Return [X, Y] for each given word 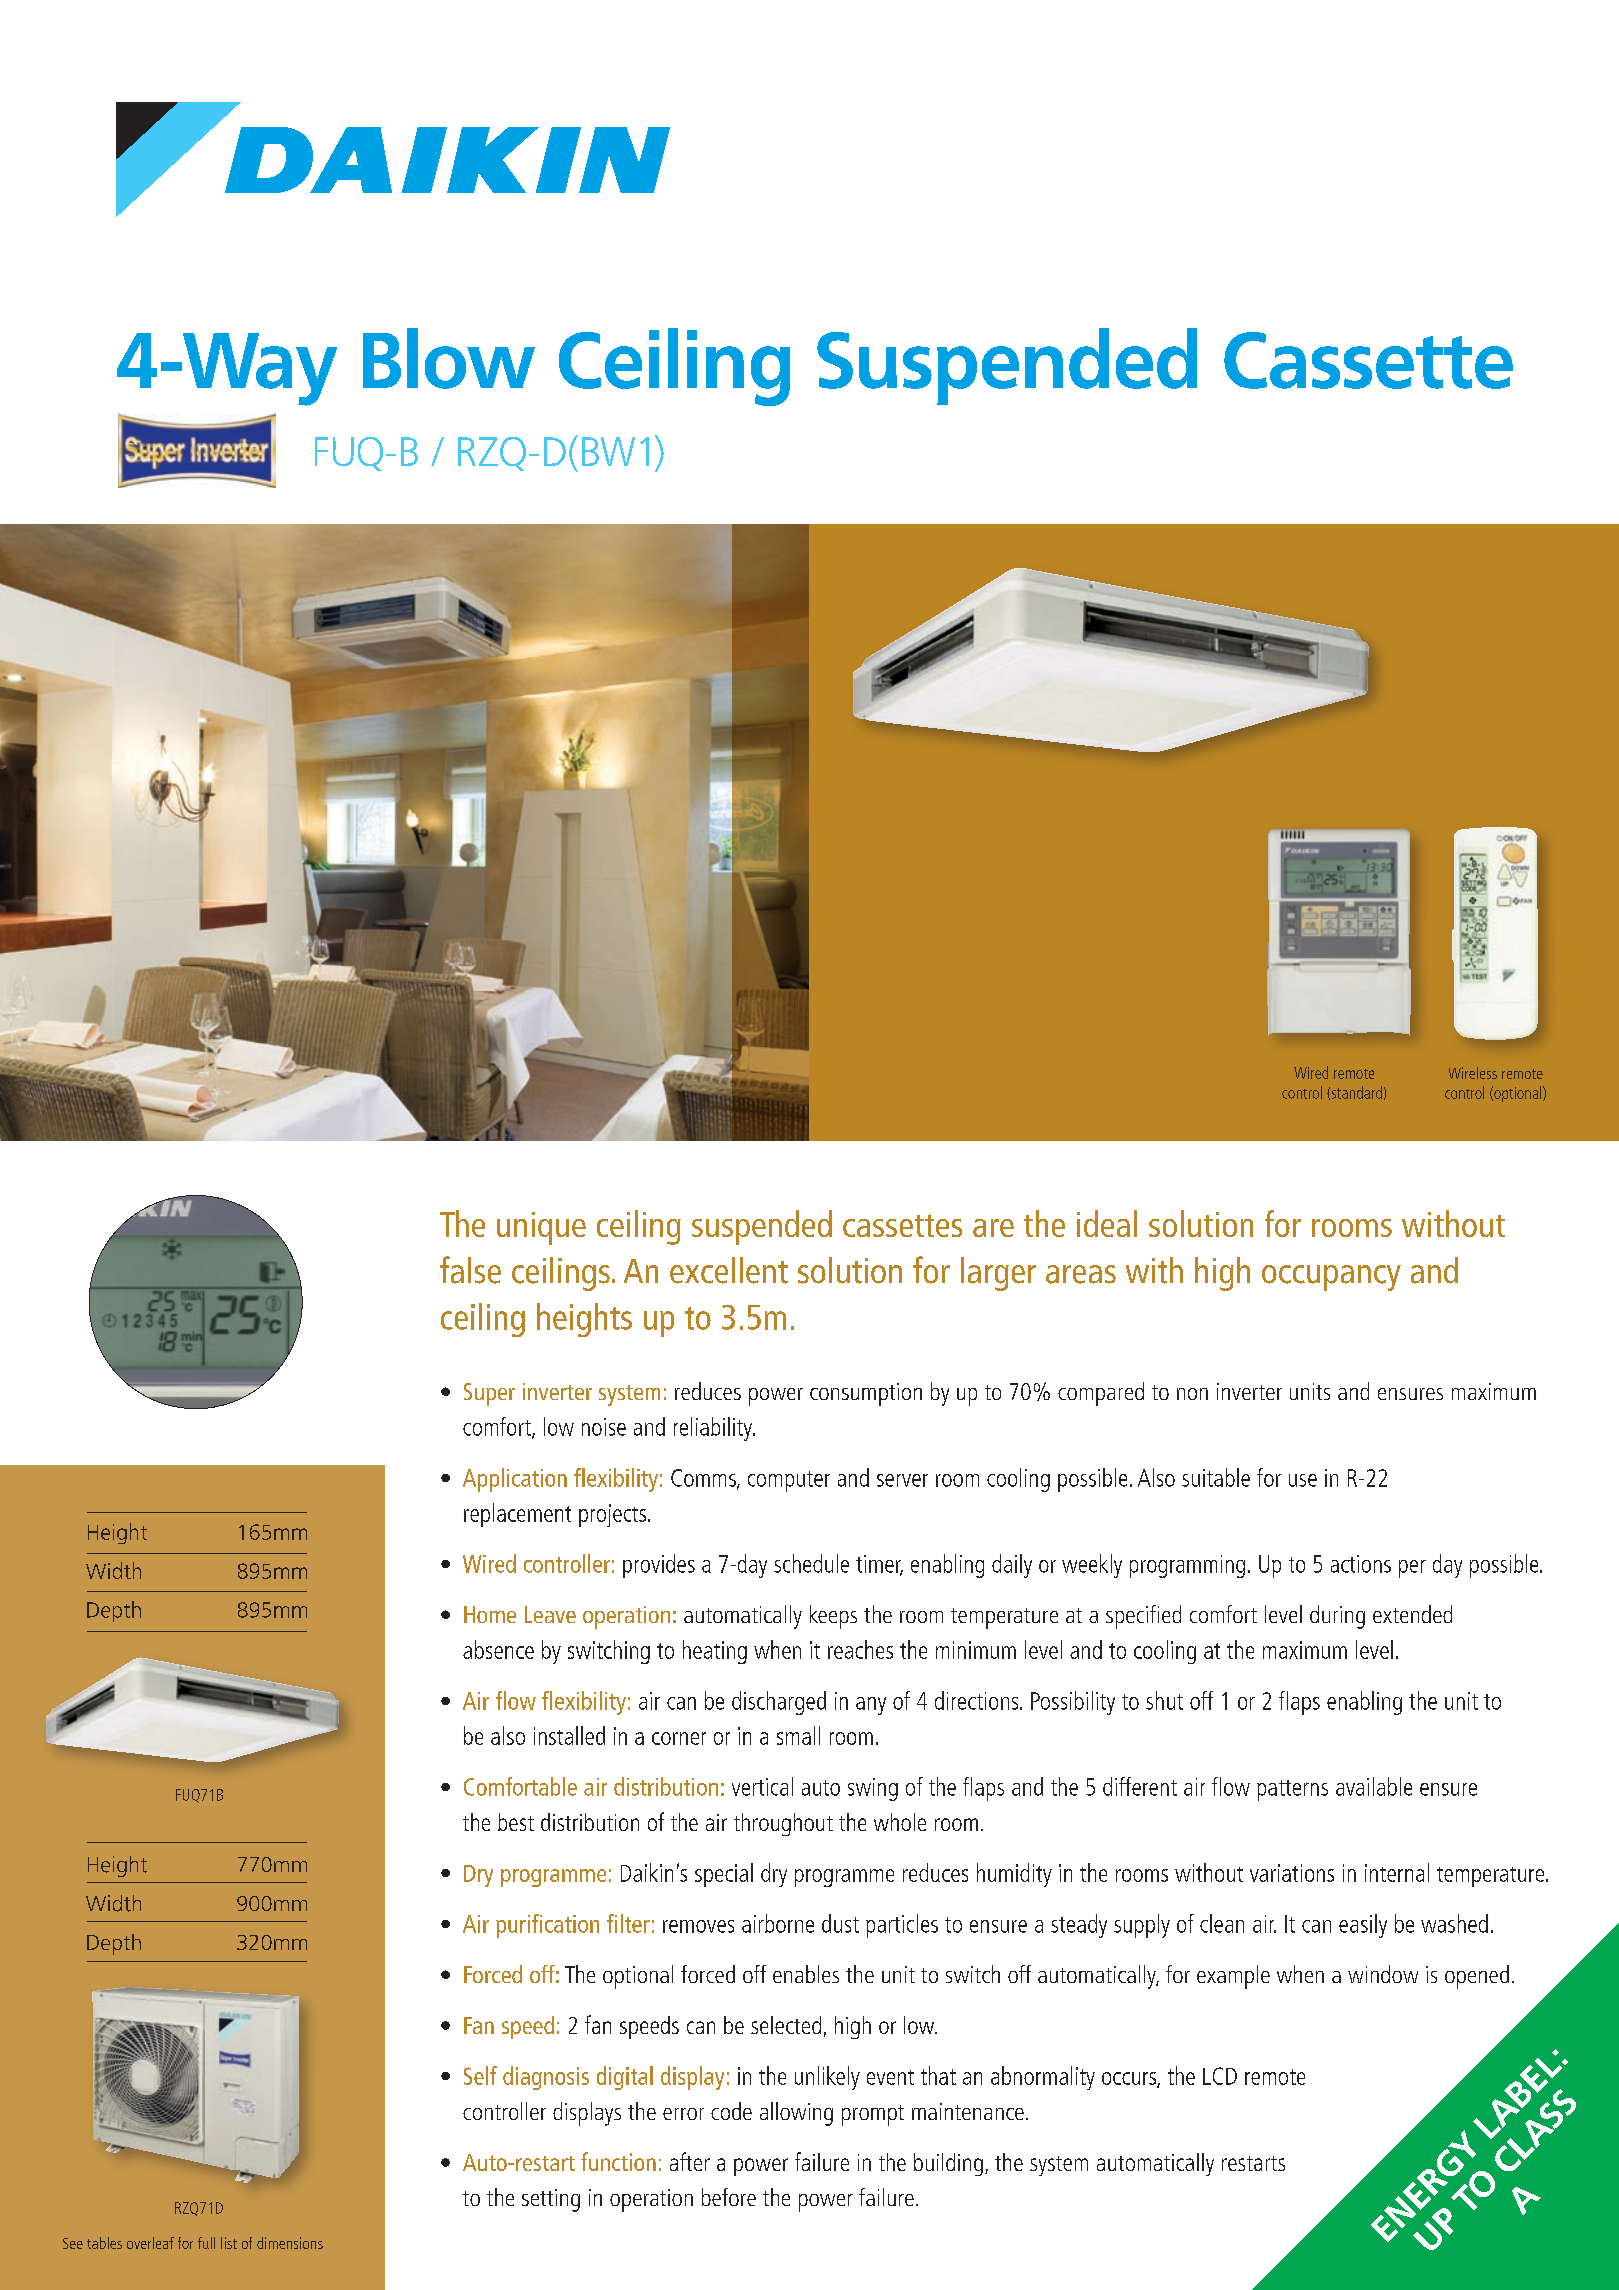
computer [789, 1481]
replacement [517, 1515]
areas [1081, 1274]
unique [541, 1228]
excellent [729, 1270]
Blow [449, 358]
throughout [783, 1824]
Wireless [1473, 1073]
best [516, 1822]
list [229, 2243]
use [1303, 1480]
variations [1292, 1873]
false [470, 1270]
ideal [1107, 1223]
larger [998, 1274]
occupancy [1331, 1278]
